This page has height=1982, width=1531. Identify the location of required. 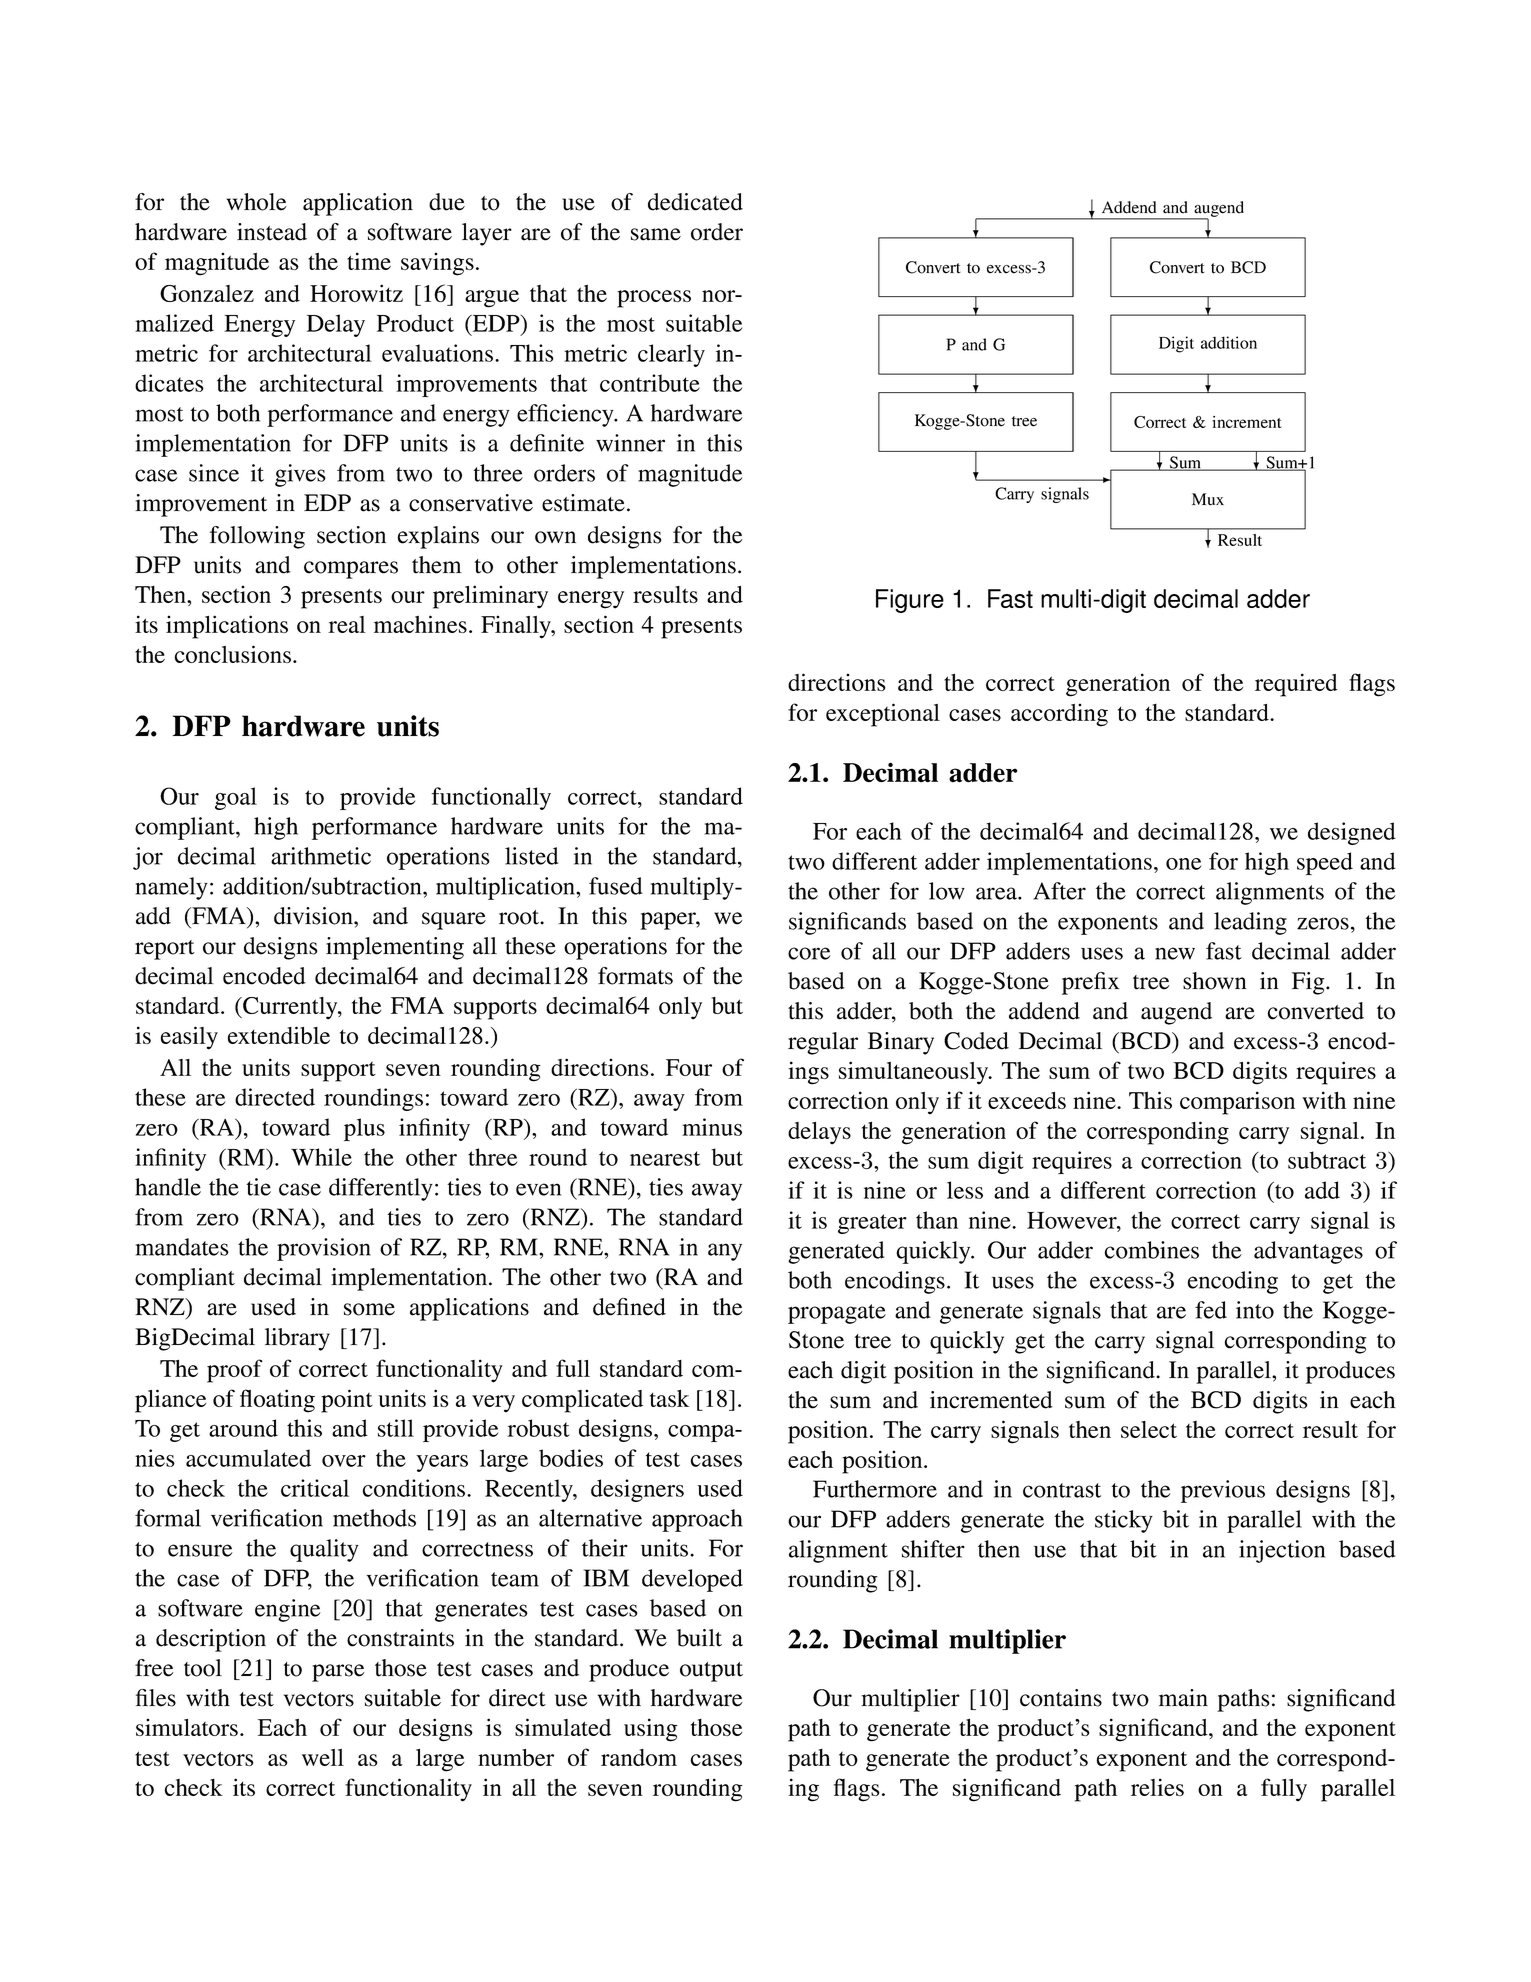
(1296, 685).
